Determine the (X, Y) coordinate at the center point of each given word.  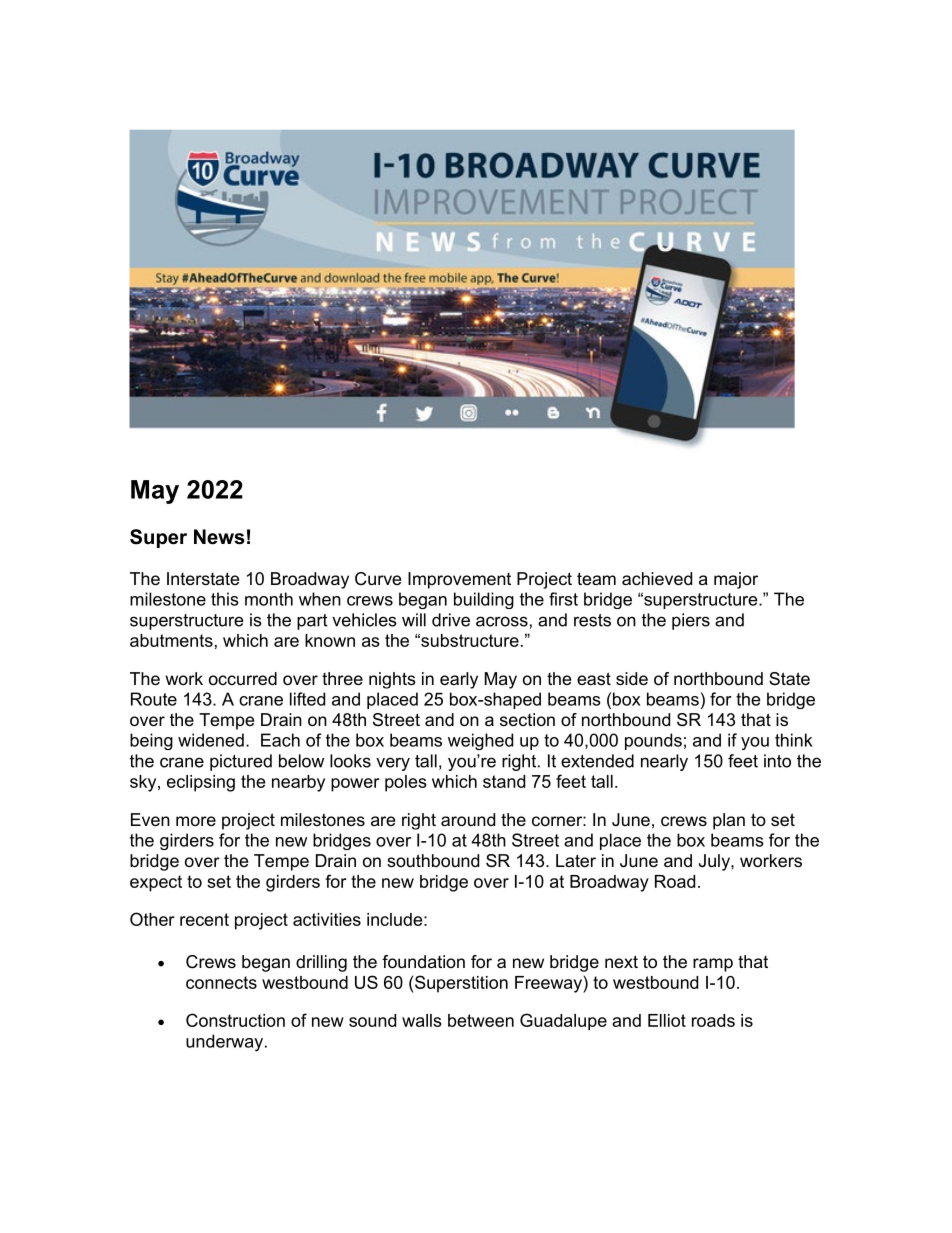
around (468, 819)
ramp (713, 965)
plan (729, 821)
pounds (653, 741)
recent (204, 919)
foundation (423, 961)
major (736, 580)
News (219, 537)
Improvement (459, 580)
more (196, 821)
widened (211, 740)
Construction (235, 1020)
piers (691, 621)
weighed (480, 741)
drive (451, 620)
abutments (171, 640)
